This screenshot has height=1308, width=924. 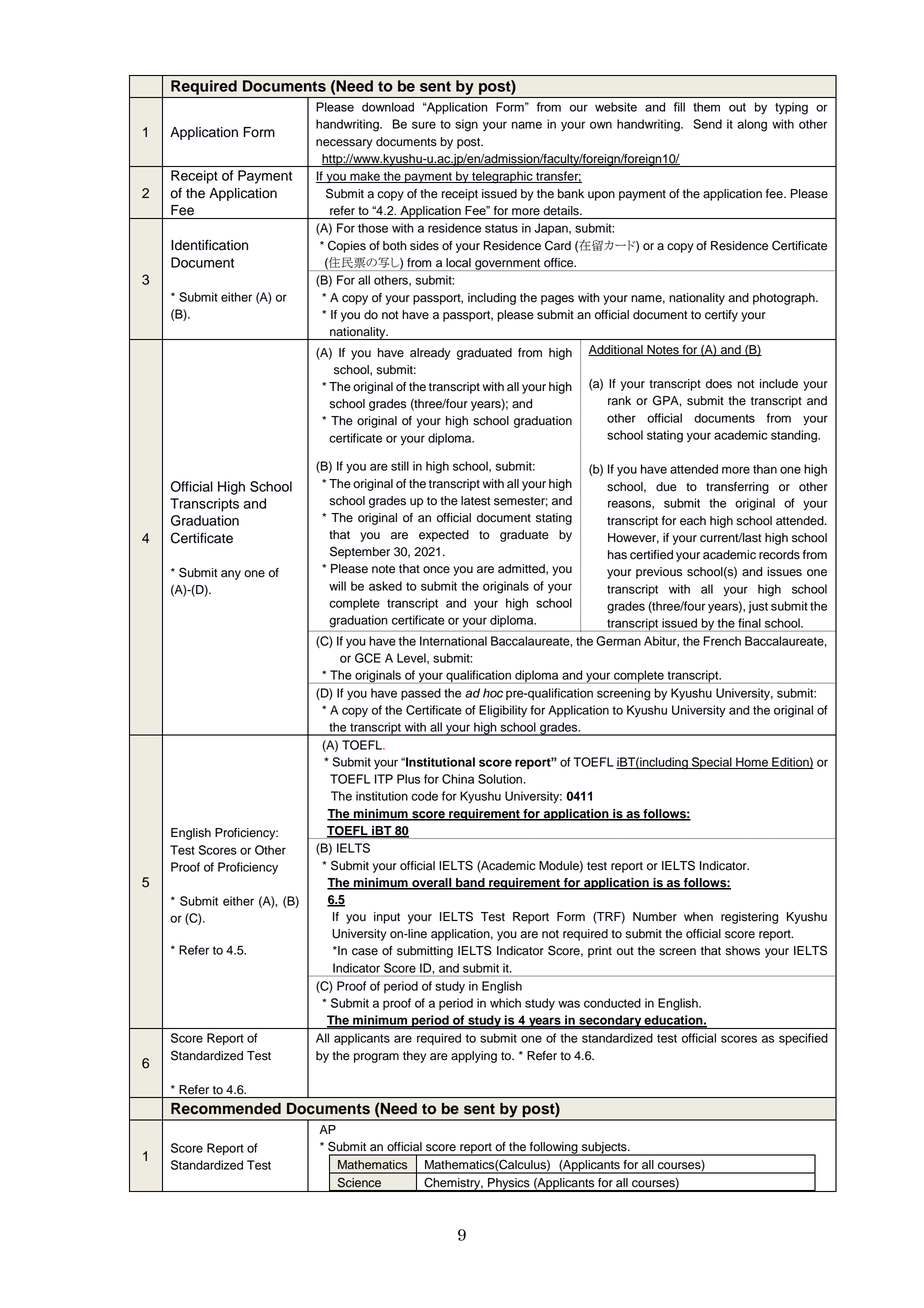 I want to click on along, so click(x=752, y=125).
